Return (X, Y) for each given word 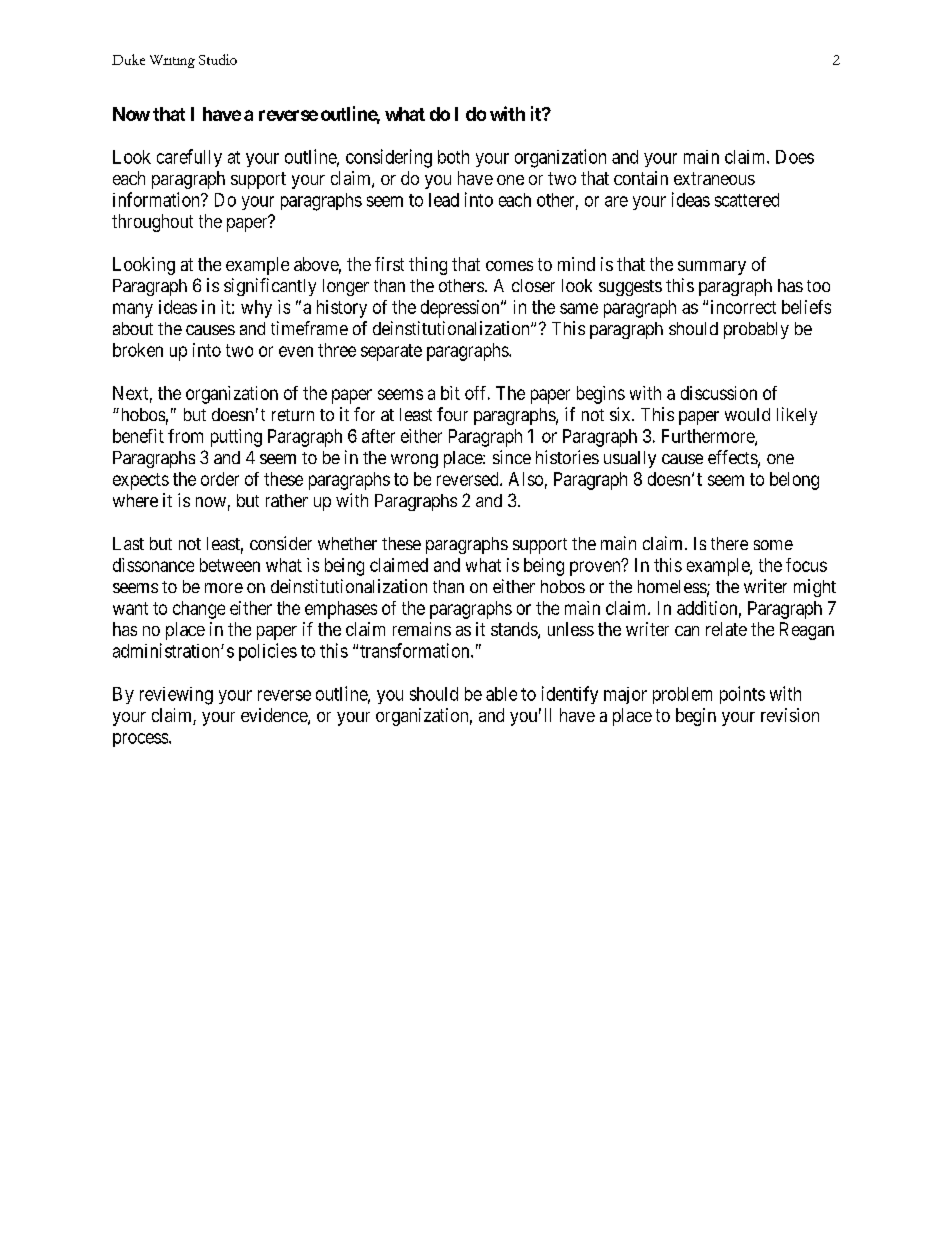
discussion (719, 393)
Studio (218, 59)
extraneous (714, 178)
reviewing (176, 696)
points (742, 695)
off (477, 393)
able (501, 694)
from (185, 436)
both (453, 157)
